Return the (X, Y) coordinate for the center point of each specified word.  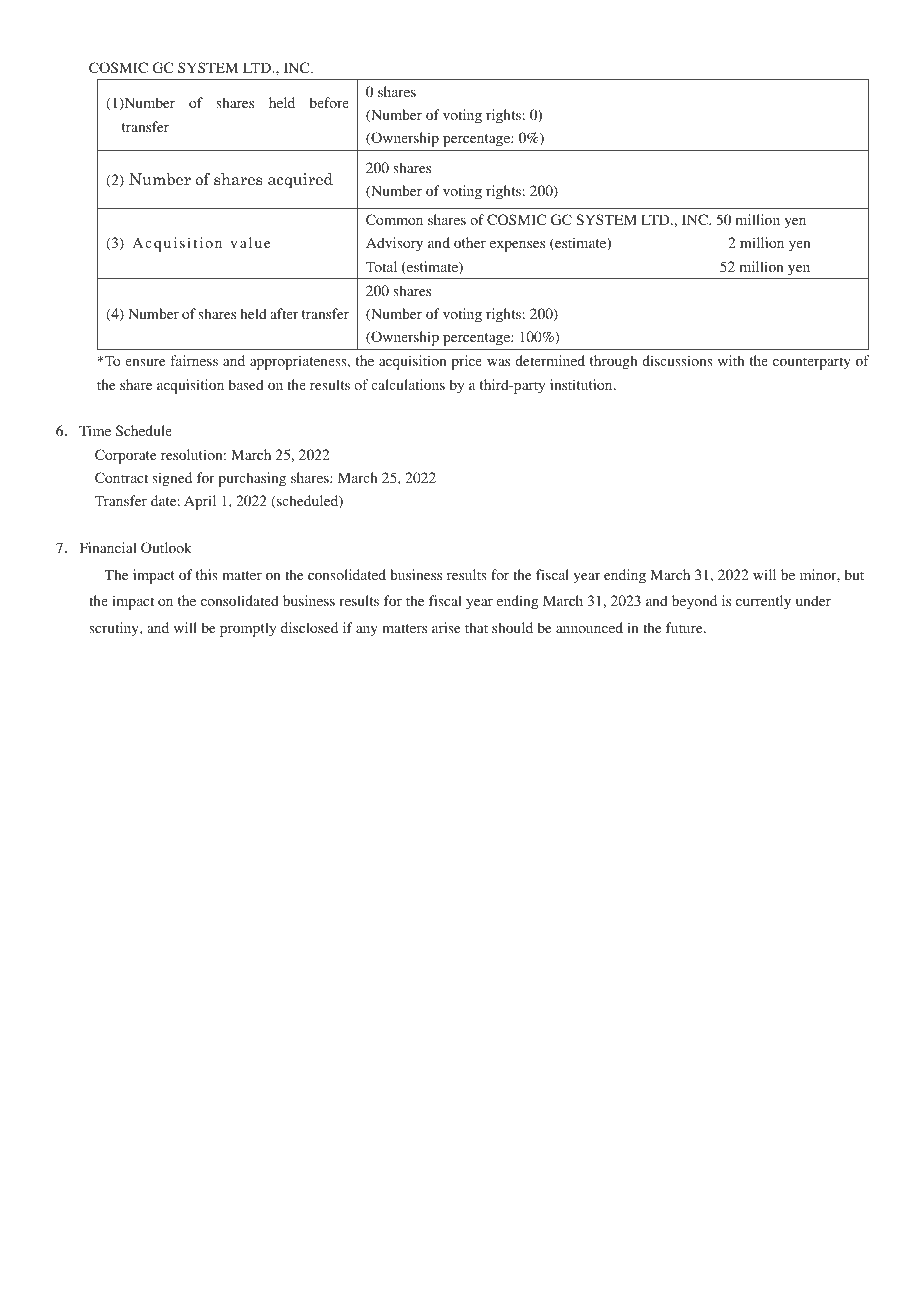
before (329, 102)
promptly (248, 629)
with (731, 360)
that (476, 627)
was (498, 362)
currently (763, 602)
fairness (194, 360)
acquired (300, 180)
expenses (517, 246)
